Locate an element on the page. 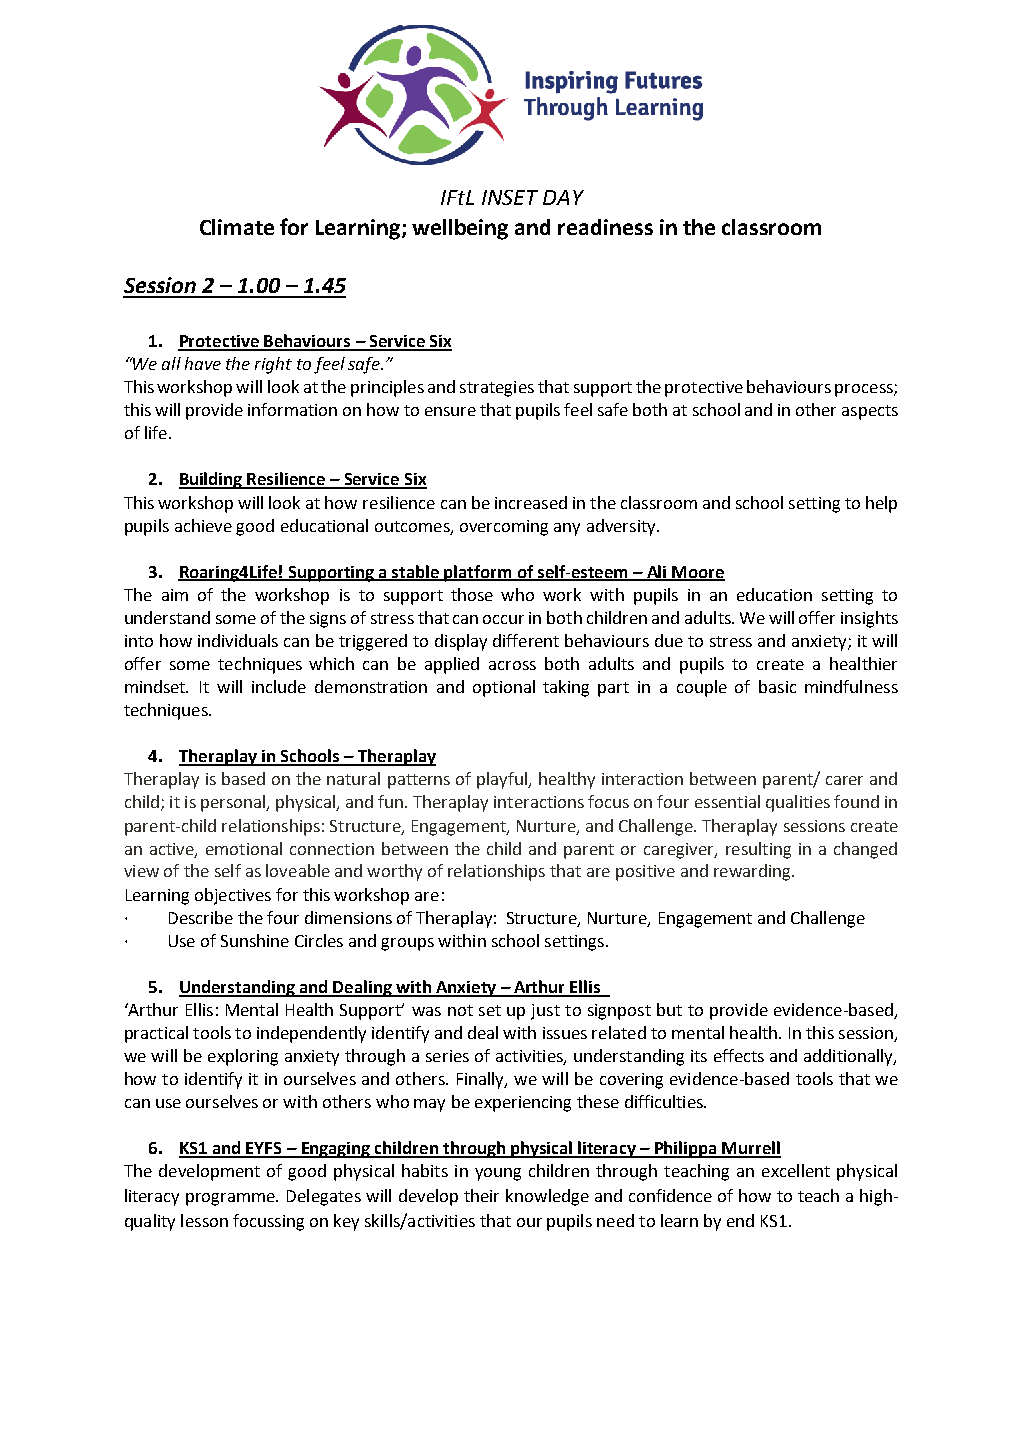 This page has width=1022, height=1446. Building is located at coordinates (212, 480).
